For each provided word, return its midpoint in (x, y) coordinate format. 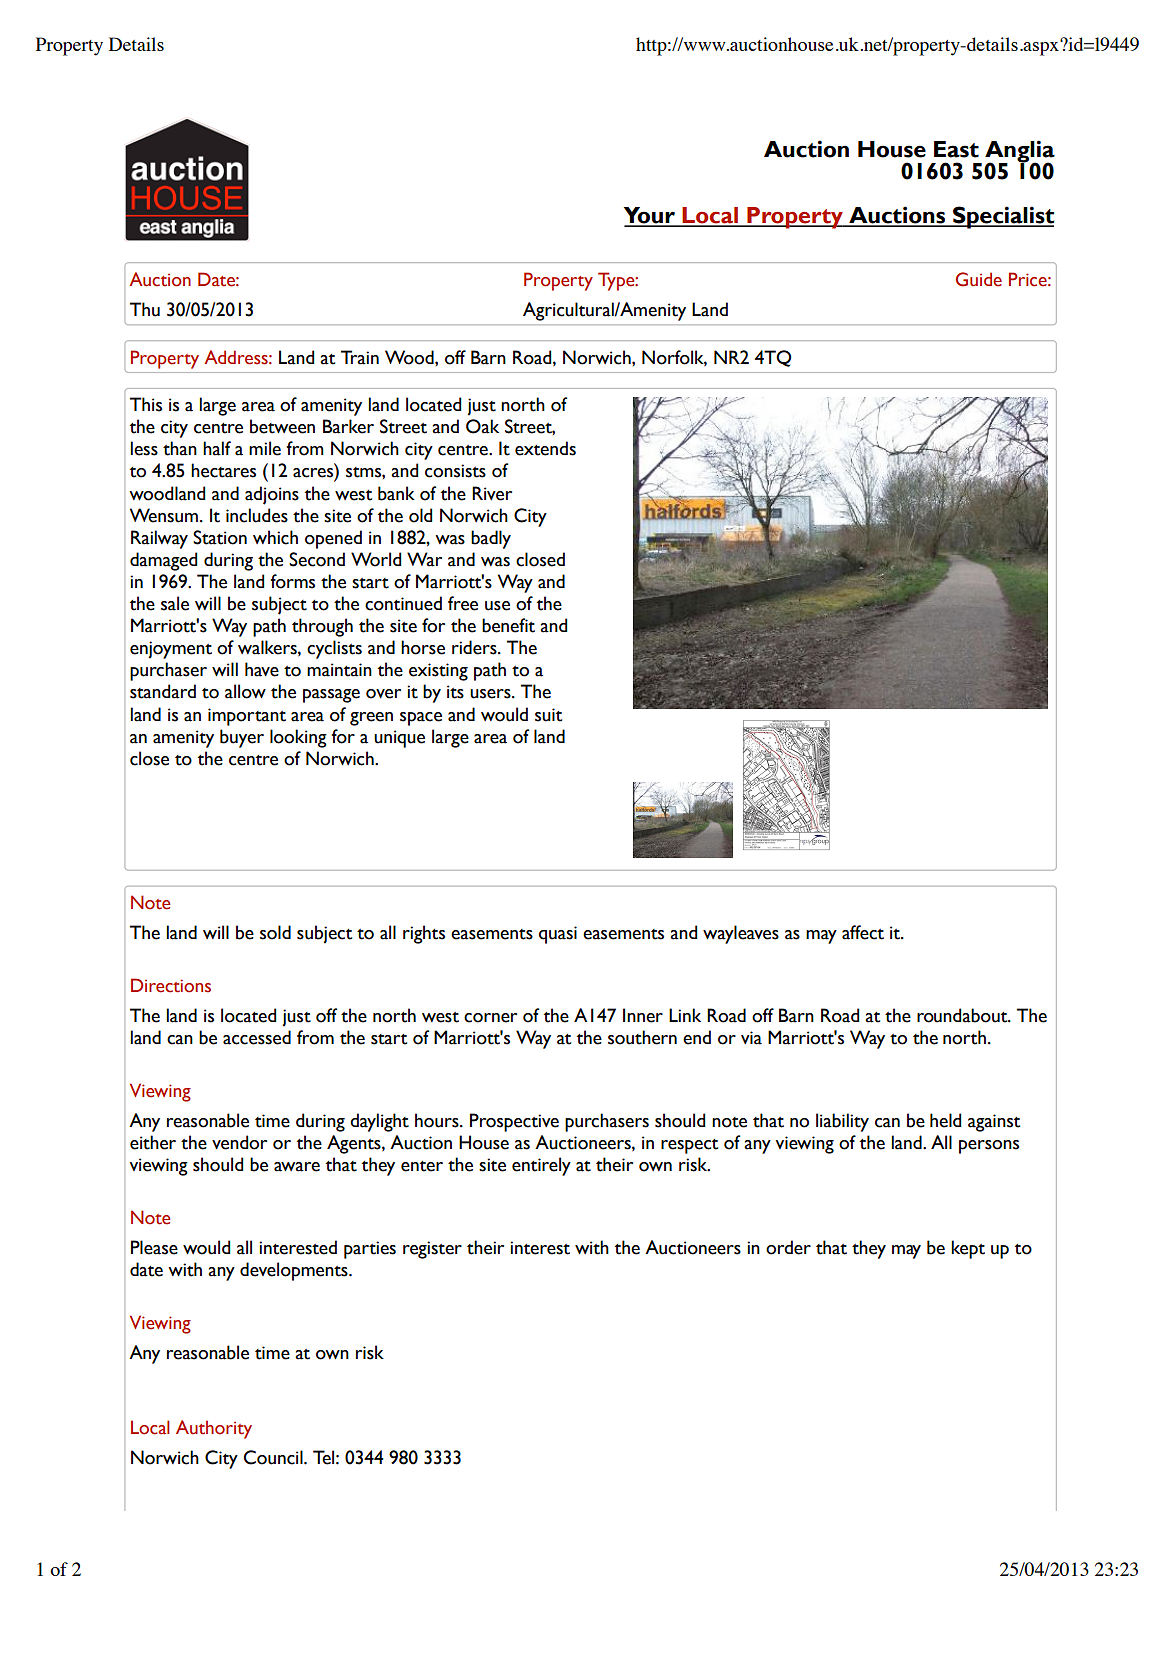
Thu (145, 309)
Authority (214, 1429)
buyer (242, 738)
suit (548, 715)
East (956, 149)
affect (863, 932)
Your (650, 216)
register (432, 1250)
